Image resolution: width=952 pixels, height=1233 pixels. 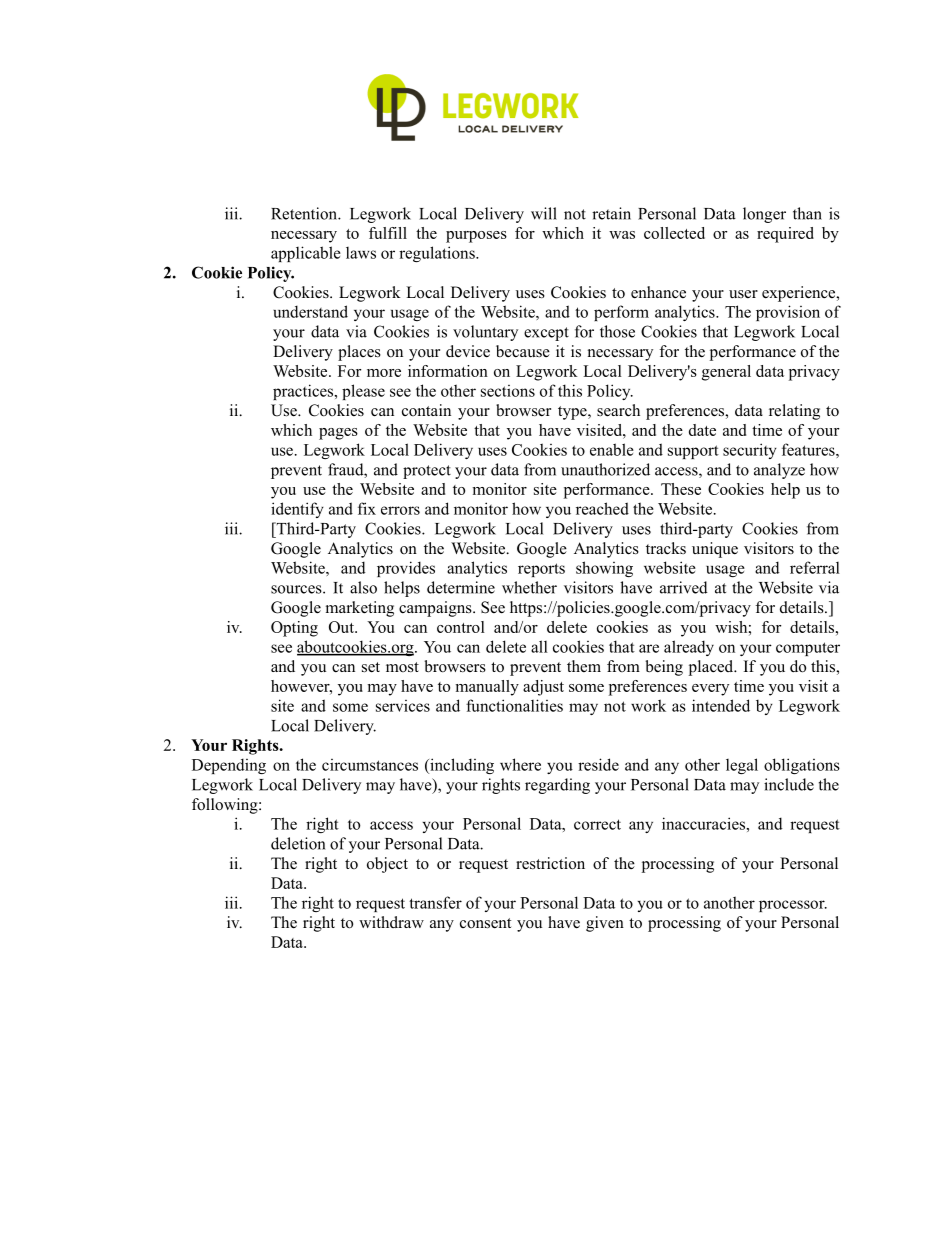 What do you see at coordinates (391, 922) in the screenshot?
I see `withdraw` at bounding box center [391, 922].
